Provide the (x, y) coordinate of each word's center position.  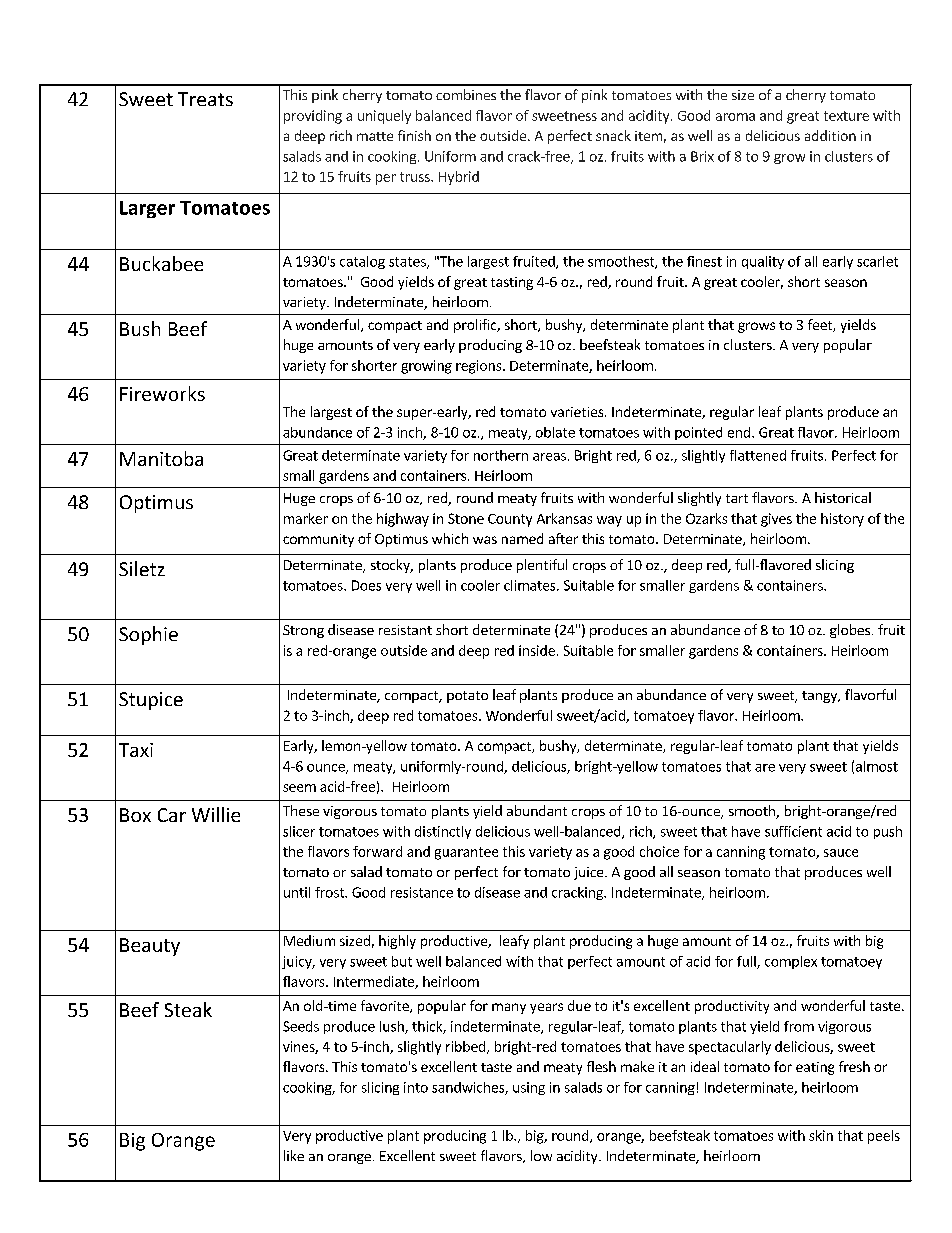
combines (466, 94)
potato (467, 697)
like (294, 1155)
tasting (512, 283)
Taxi (136, 750)
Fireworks (162, 393)
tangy (820, 697)
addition (830, 135)
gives (776, 520)
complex (791, 962)
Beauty (150, 947)
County (510, 520)
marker (306, 518)
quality (763, 262)
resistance (422, 892)
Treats (205, 99)
